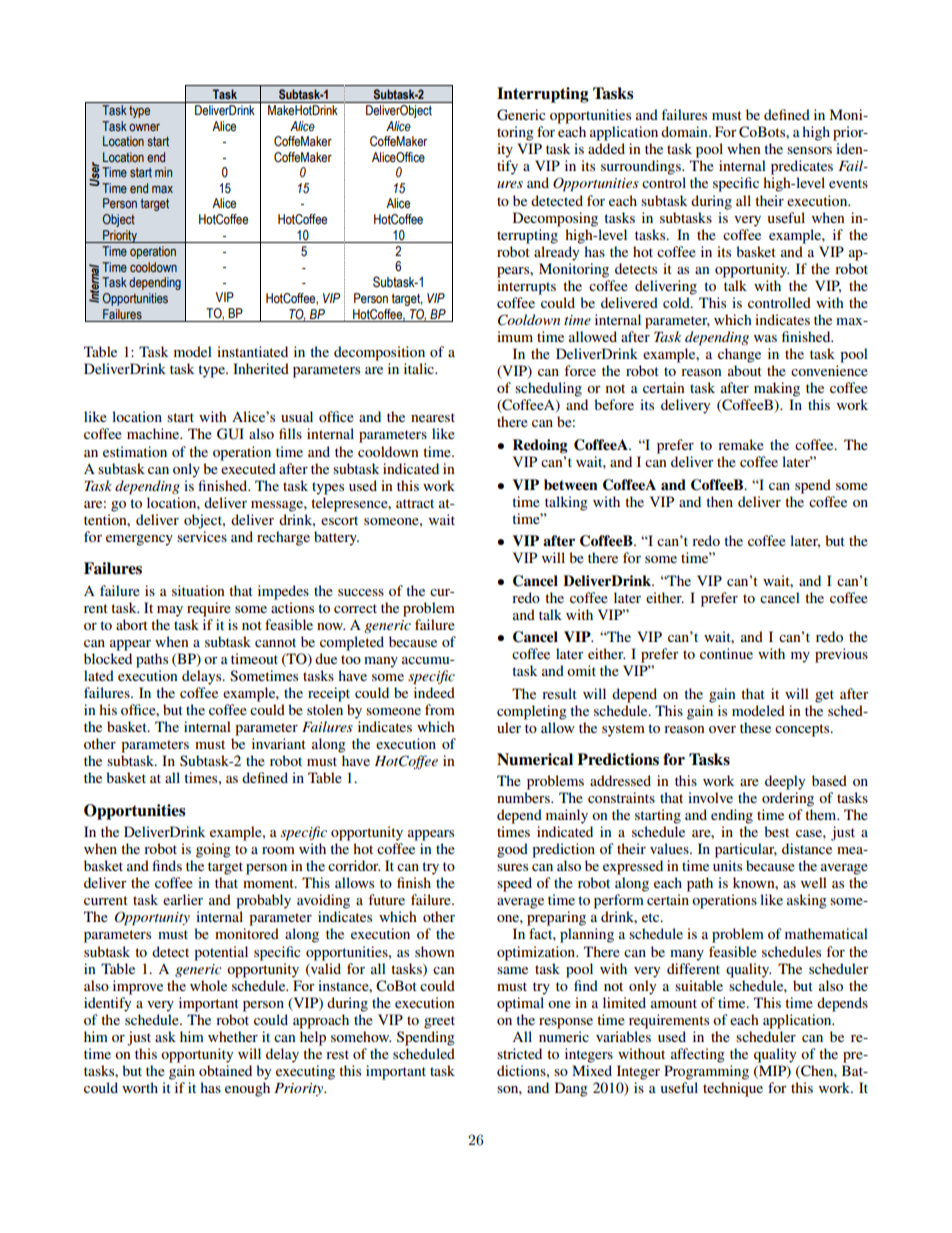 The image size is (952, 1233). I want to click on obtained, so click(225, 1070).
